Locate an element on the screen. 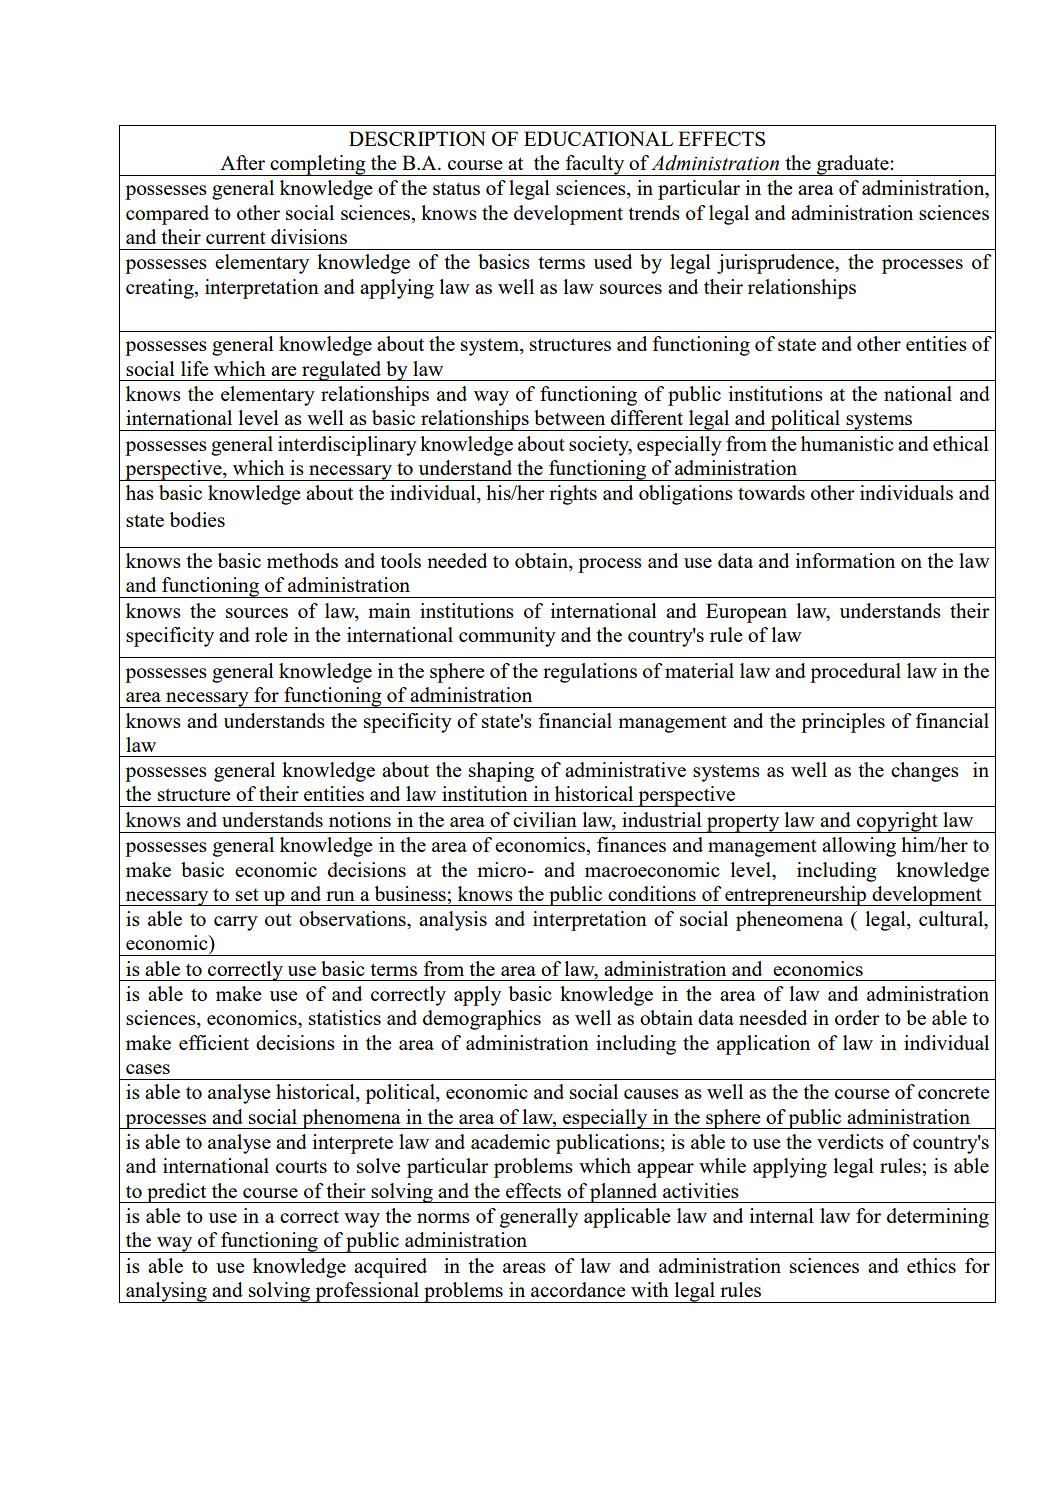 Image resolution: width=1052 pixels, height=1487 pixels. conditions is located at coordinates (652, 893).
